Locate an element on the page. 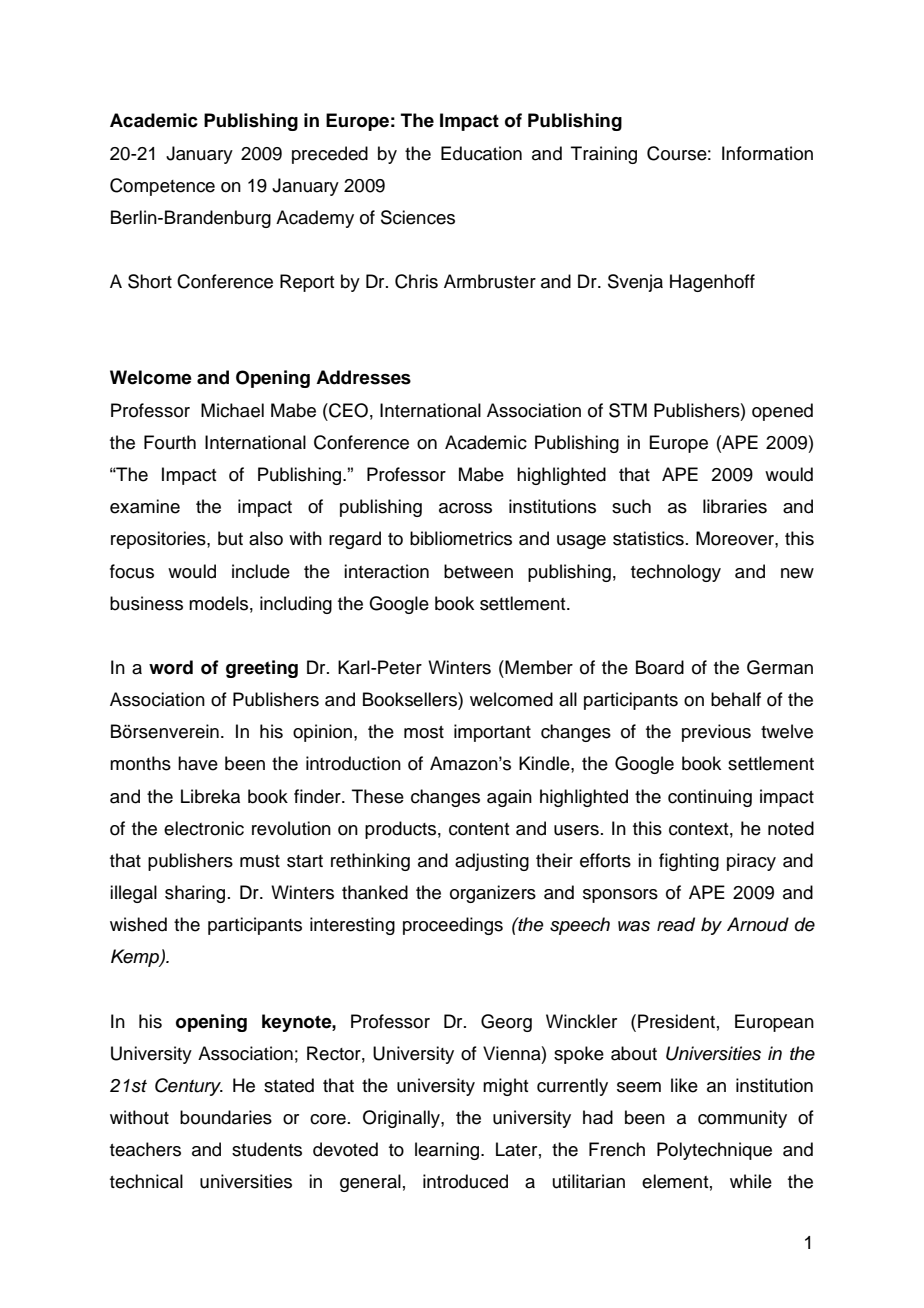  boundaries is located at coordinates (226, 1117).
